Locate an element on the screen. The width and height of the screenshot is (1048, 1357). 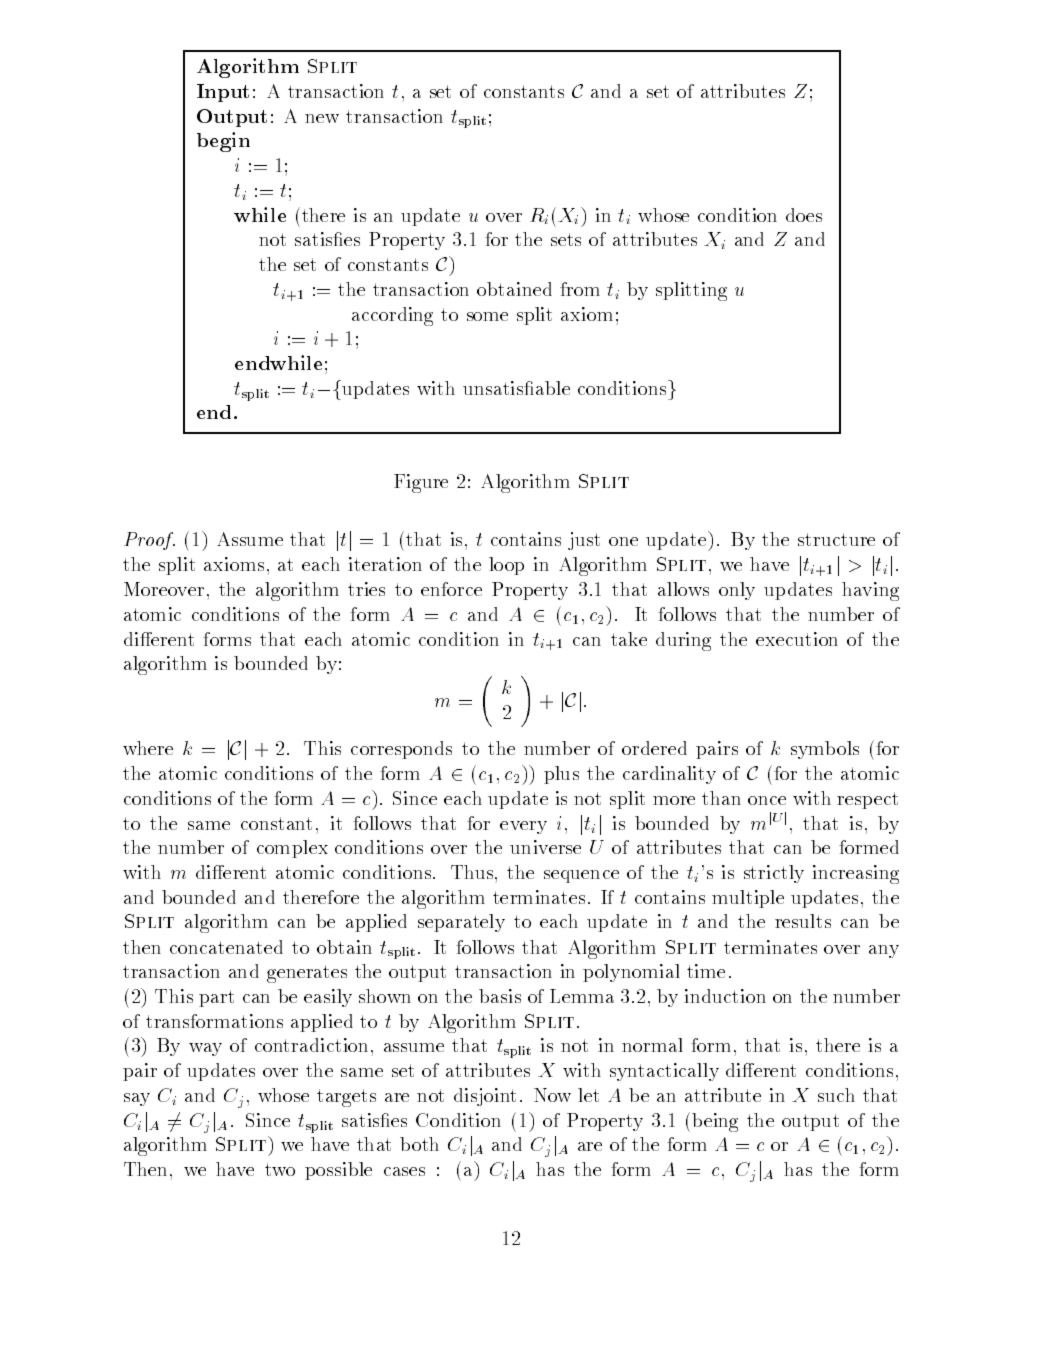
strictly is located at coordinates (774, 874).
